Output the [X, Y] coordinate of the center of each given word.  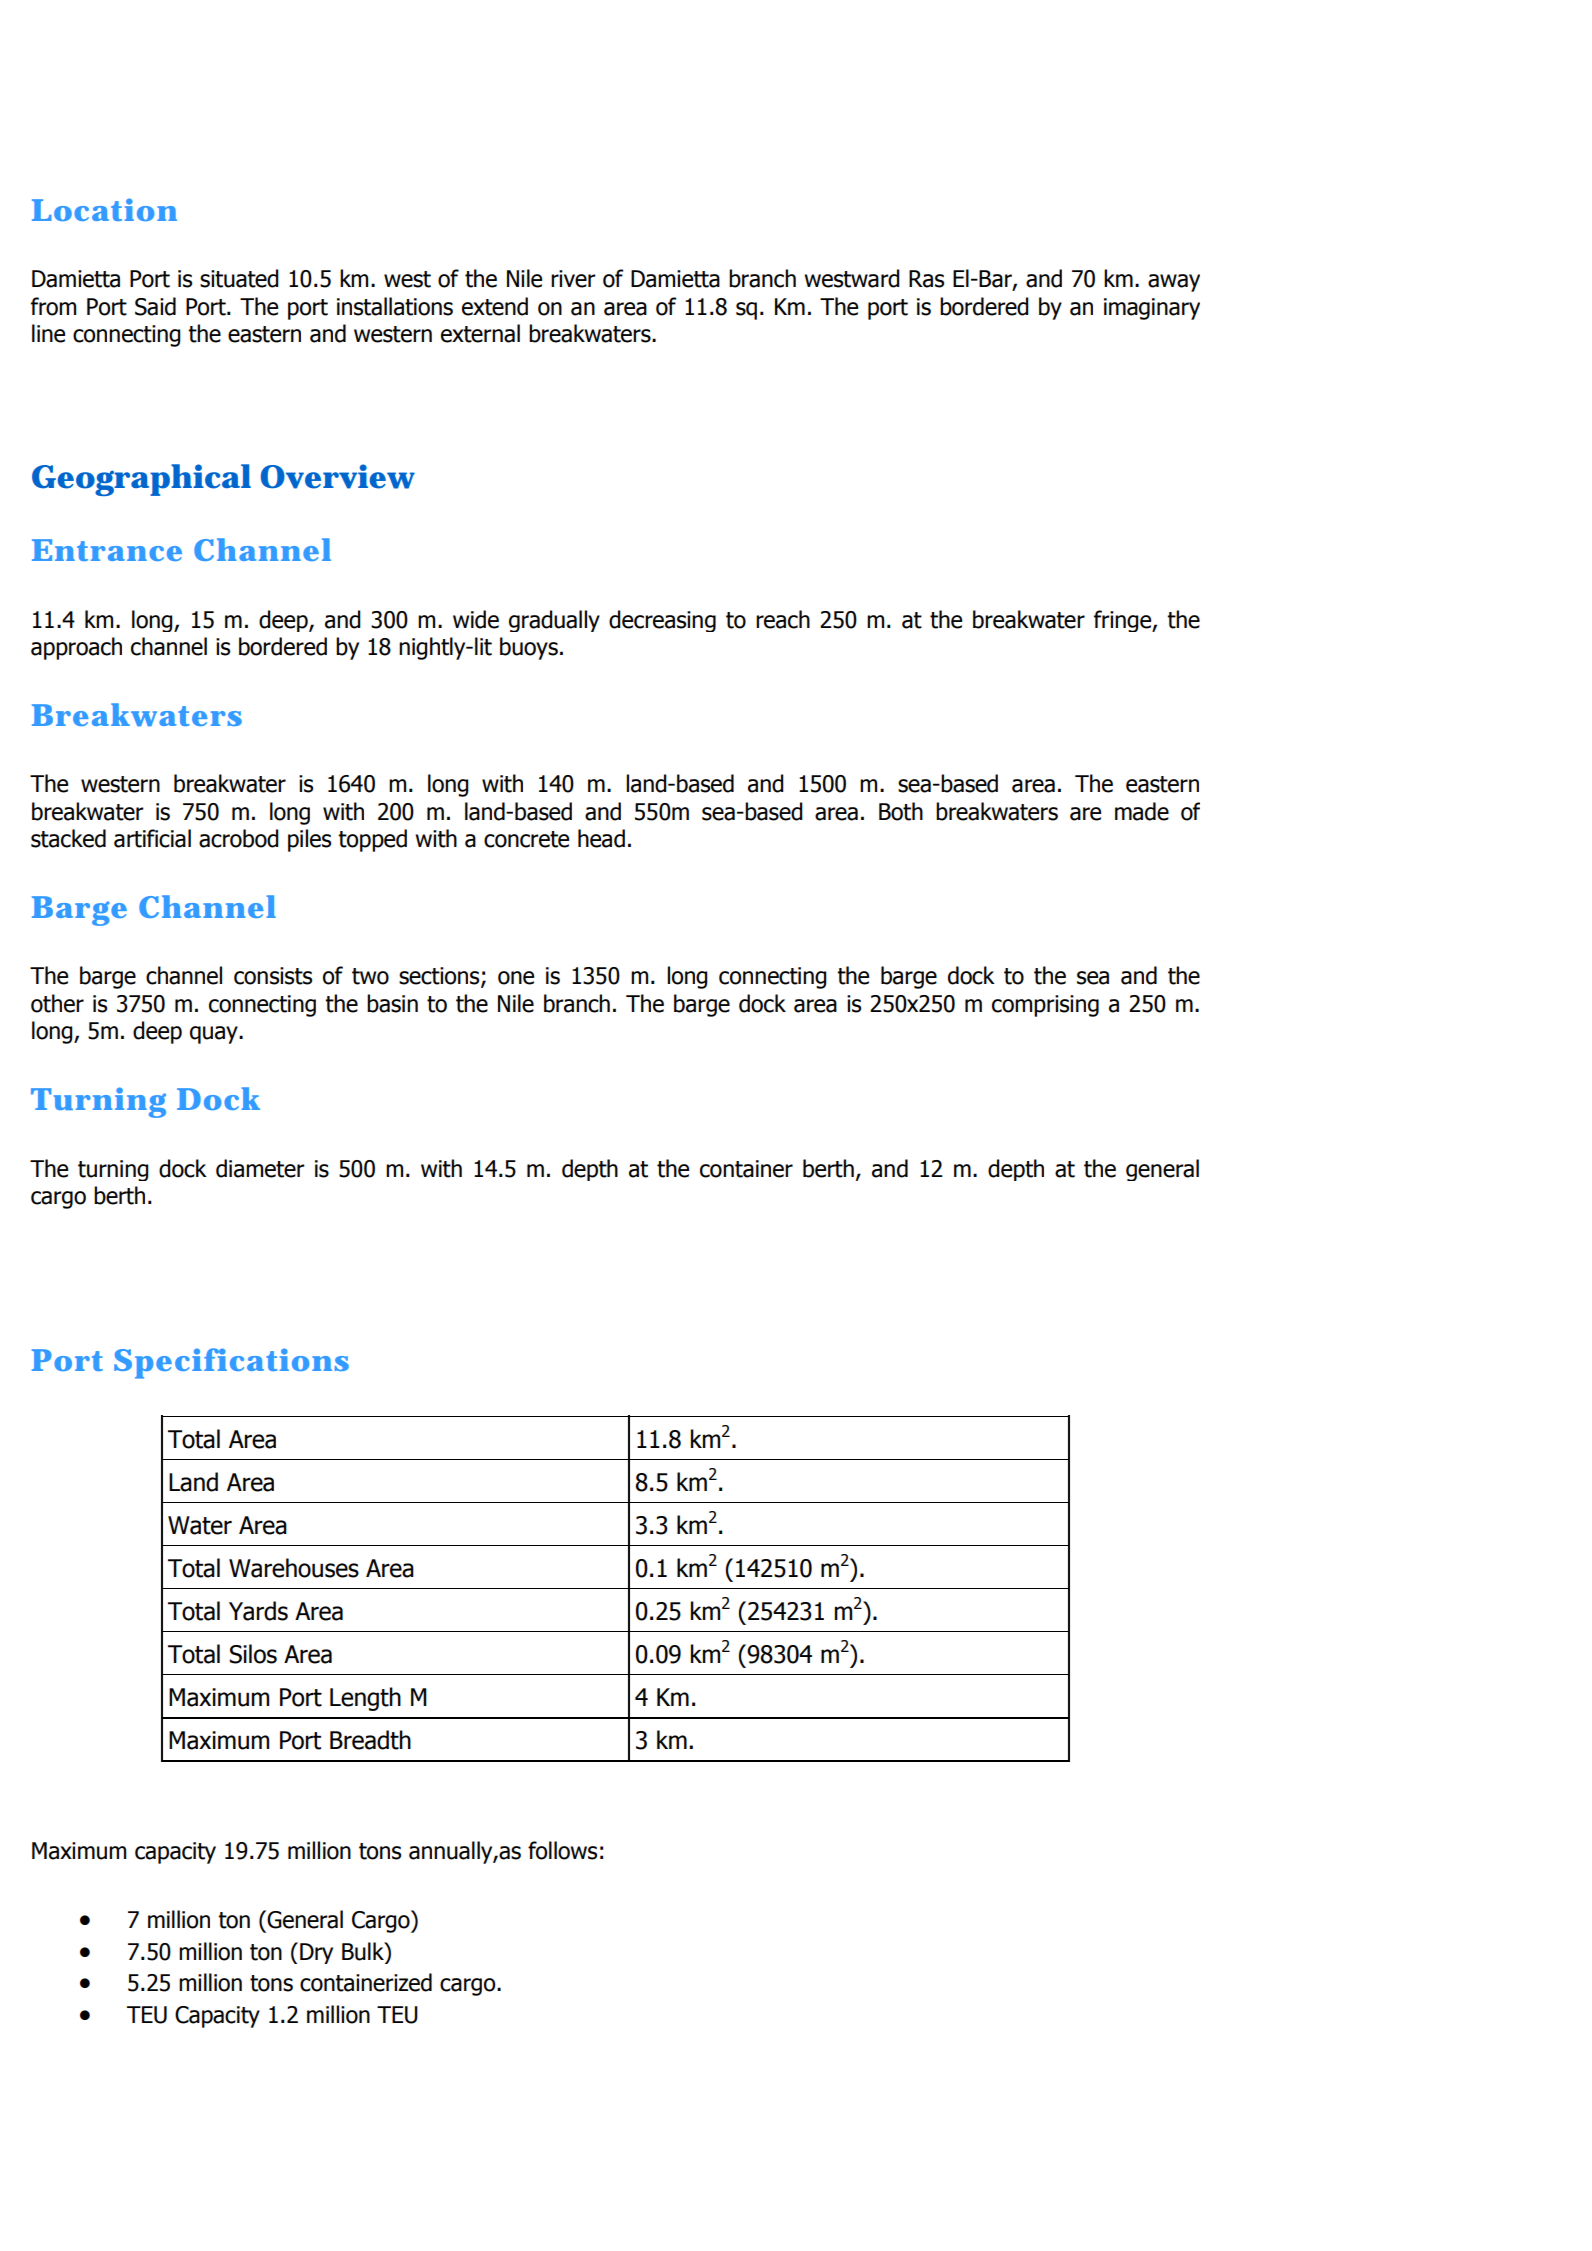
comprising [1045, 1006]
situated [239, 278]
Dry [316, 1953]
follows [562, 1850]
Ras [926, 279]
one [516, 978]
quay [215, 1035]
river [573, 279]
